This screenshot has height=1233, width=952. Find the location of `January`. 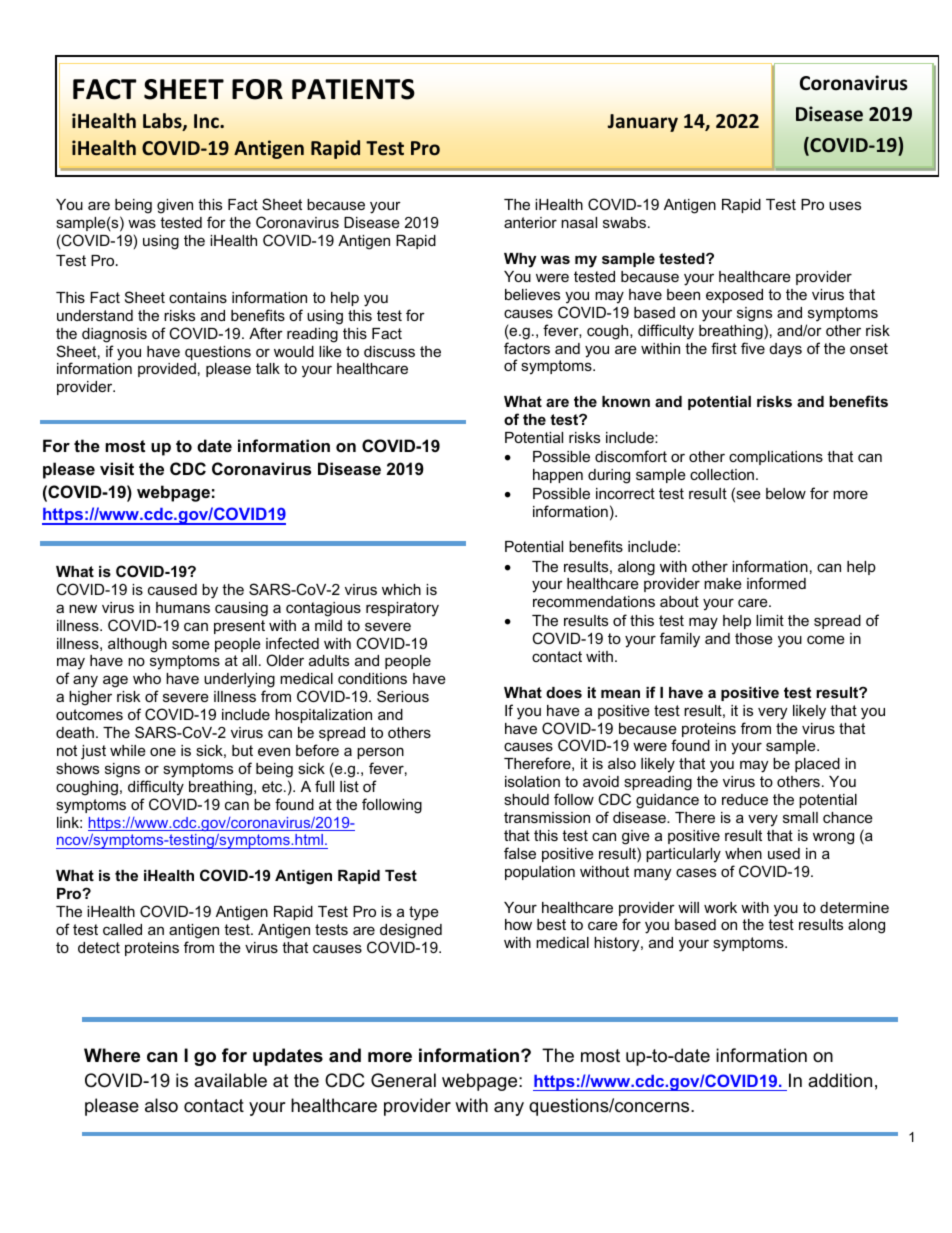

January is located at coordinates (642, 123).
